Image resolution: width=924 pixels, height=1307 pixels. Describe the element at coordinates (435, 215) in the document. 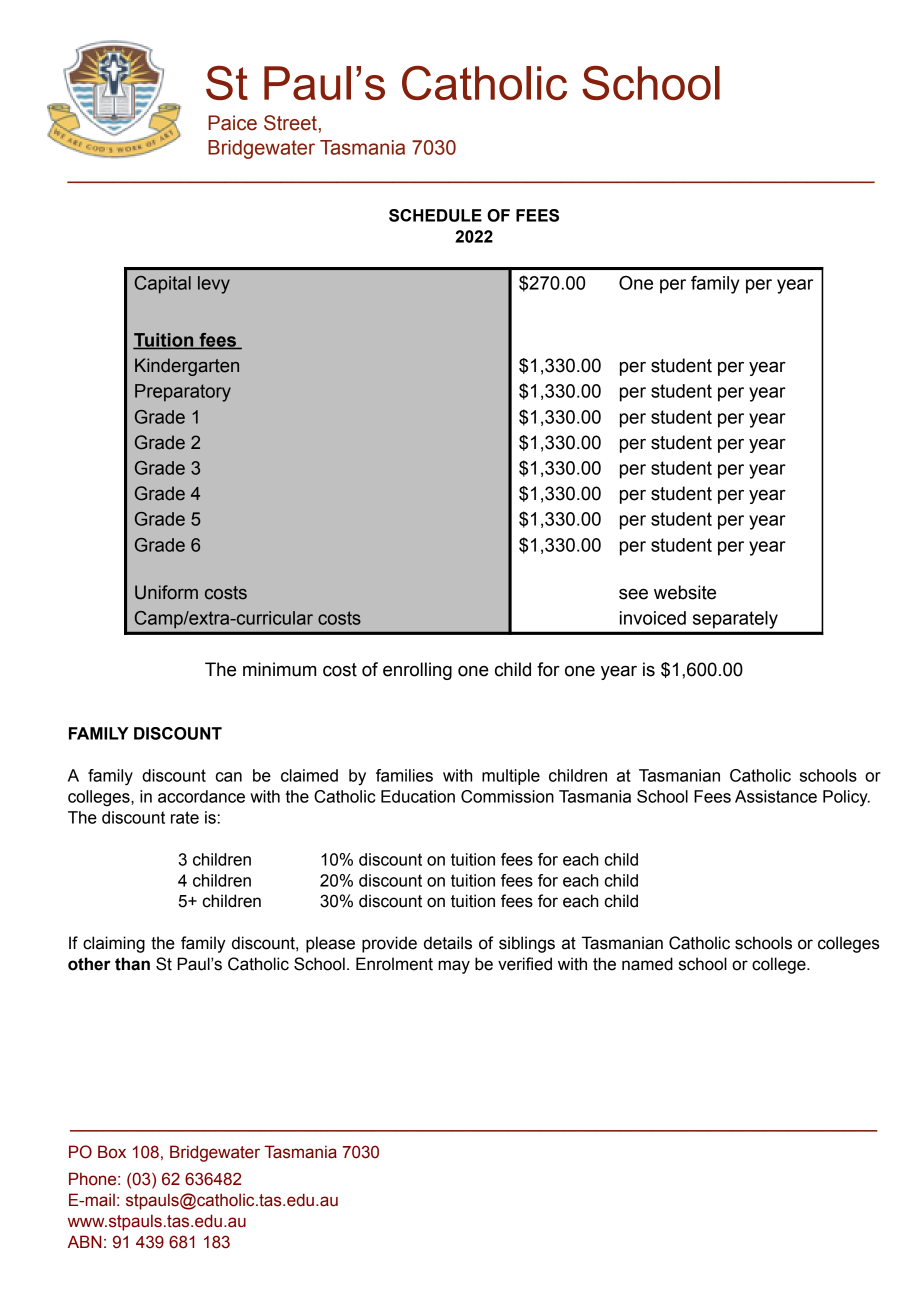

I see `SCHEDULE` at that location.
